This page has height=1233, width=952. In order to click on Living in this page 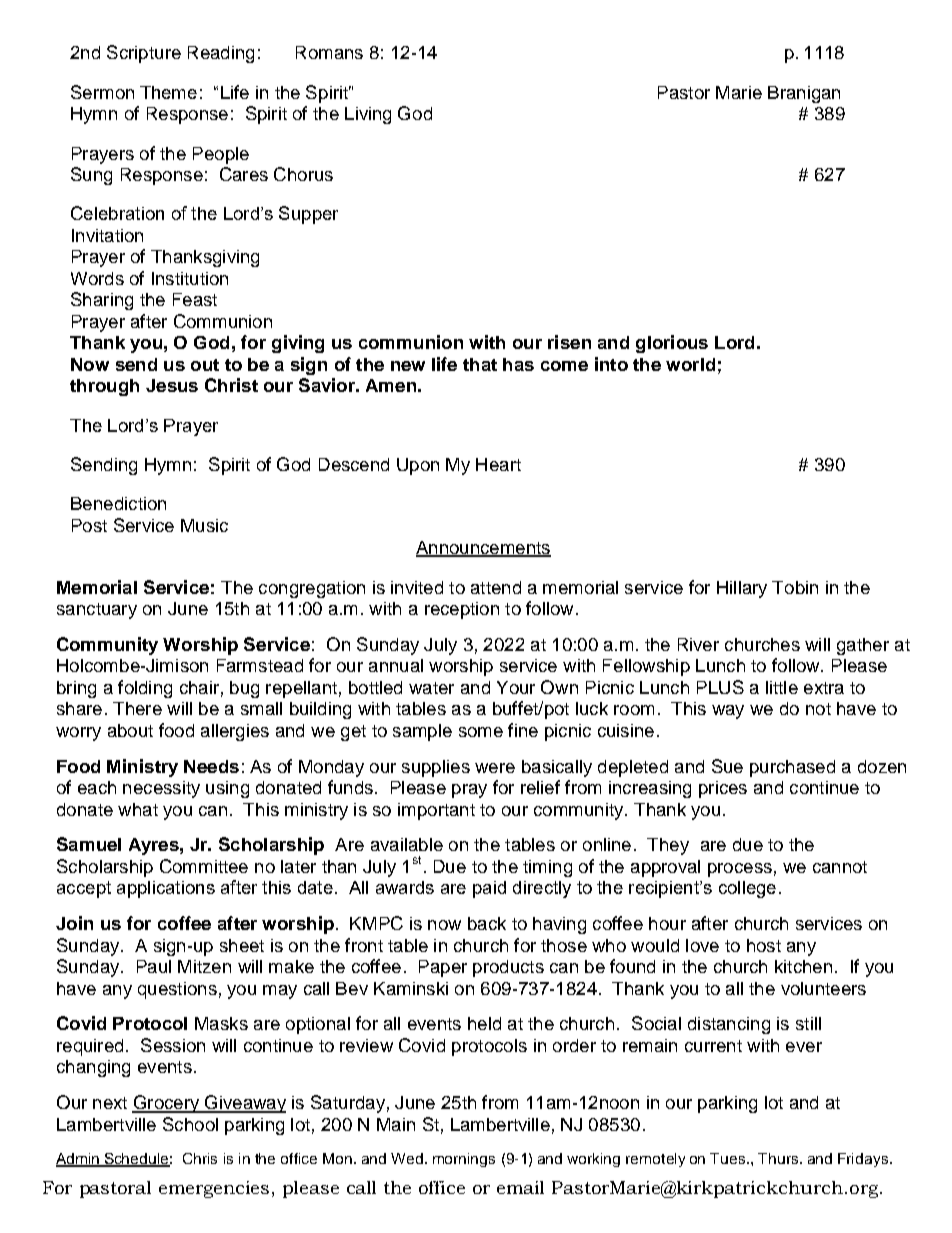, I will do `click(368, 115)`.
